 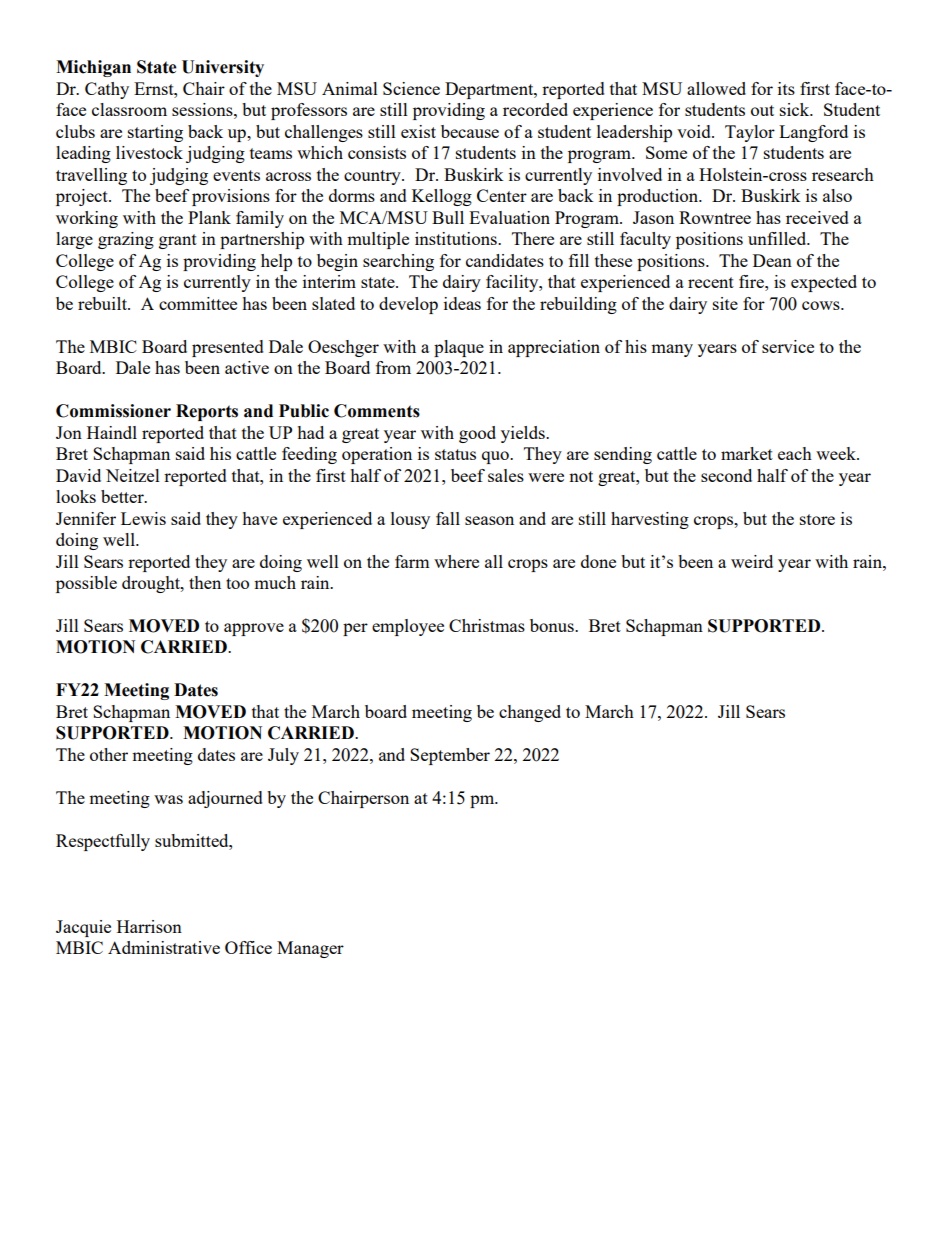 What do you see at coordinates (143, 518) in the screenshot?
I see `Lewis` at bounding box center [143, 518].
